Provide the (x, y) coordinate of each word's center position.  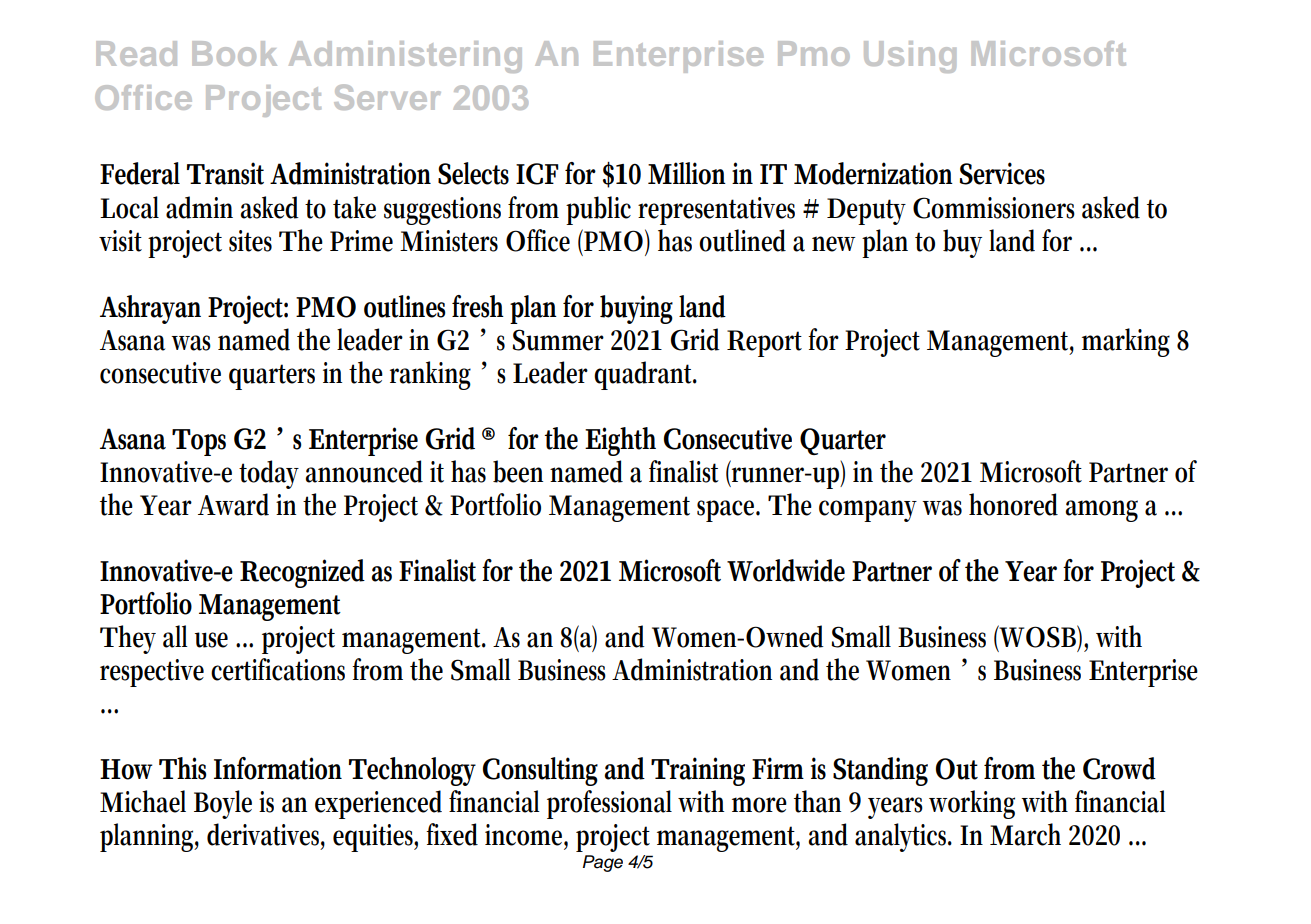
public (598, 210)
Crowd (1119, 768)
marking (1126, 342)
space (728, 511)
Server (387, 97)
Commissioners (994, 208)
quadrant (645, 375)
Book (234, 53)
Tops (199, 442)
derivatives (266, 835)
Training (698, 771)
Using (910, 57)
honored (1013, 504)
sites (250, 241)
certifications (278, 669)
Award (233, 504)
